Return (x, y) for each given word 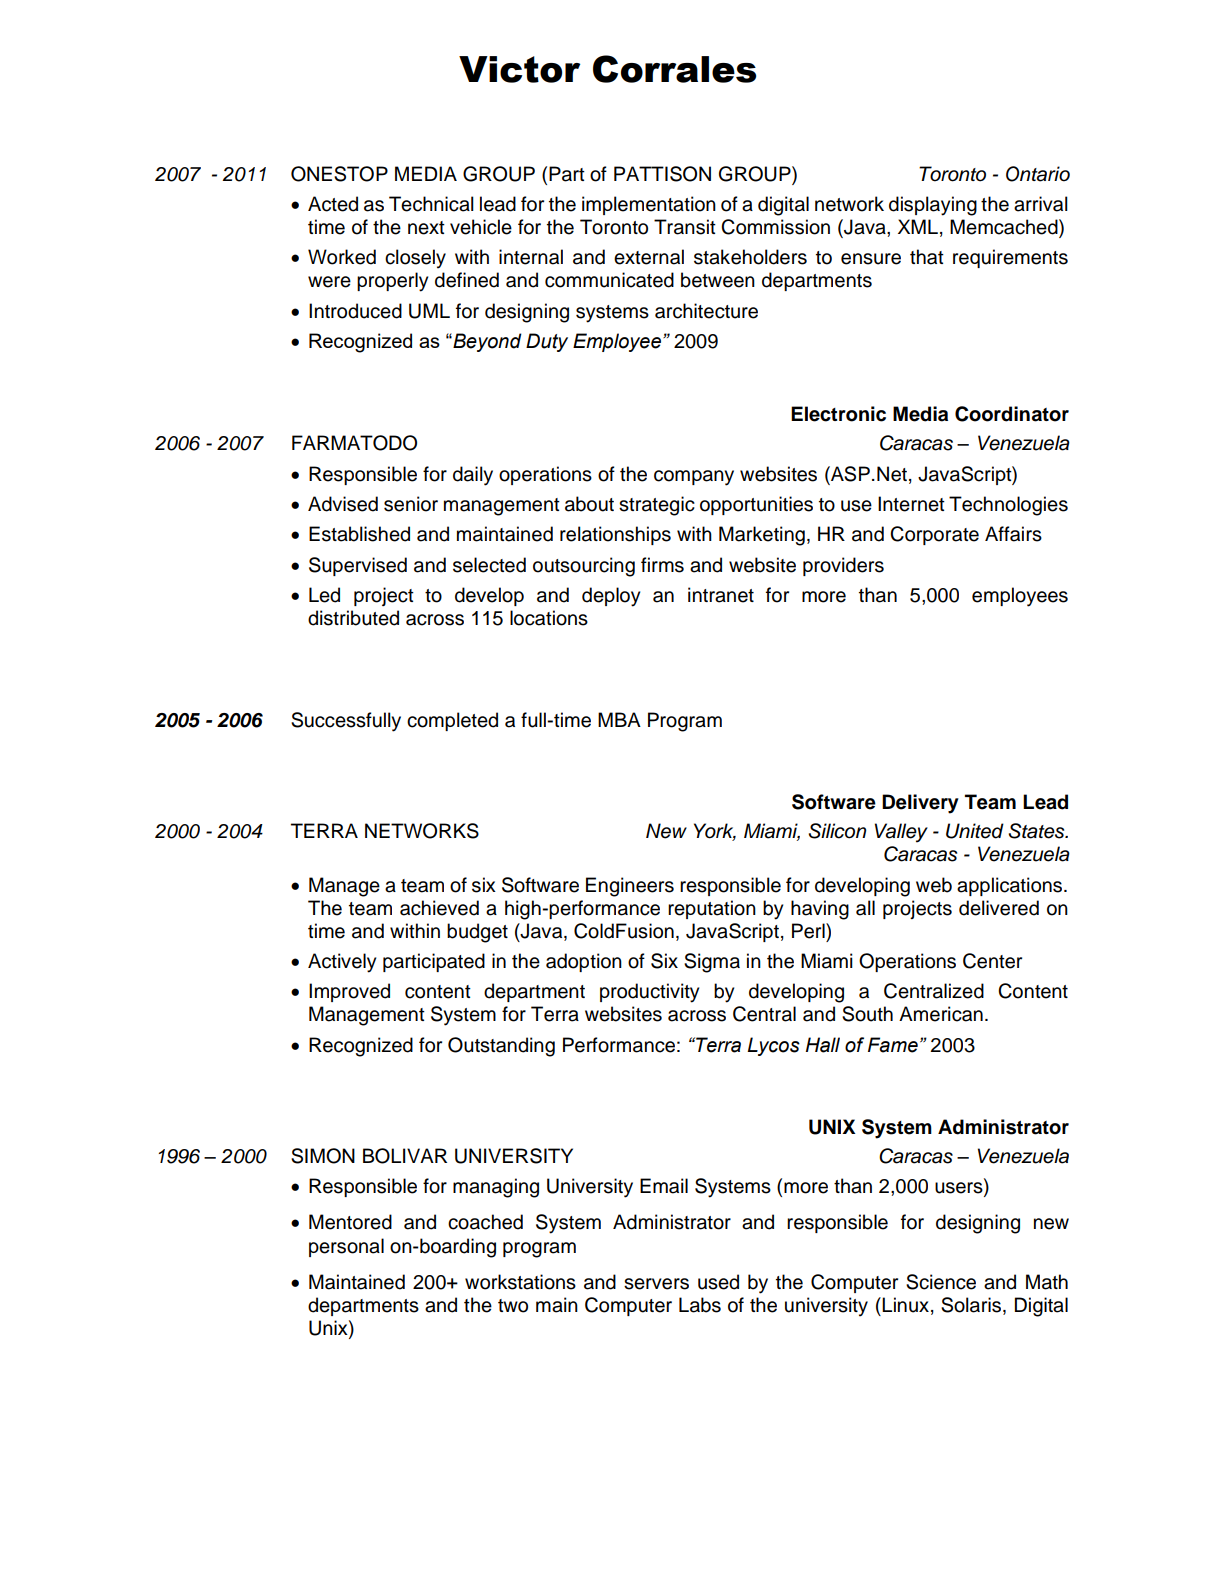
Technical (431, 204)
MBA (619, 719)
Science (941, 1282)
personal (346, 1247)
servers (656, 1284)
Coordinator (1012, 414)
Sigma (712, 963)
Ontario (1038, 174)
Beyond (486, 342)
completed (452, 721)
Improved (349, 992)
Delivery (920, 804)
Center (992, 961)
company (694, 478)
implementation (649, 205)
